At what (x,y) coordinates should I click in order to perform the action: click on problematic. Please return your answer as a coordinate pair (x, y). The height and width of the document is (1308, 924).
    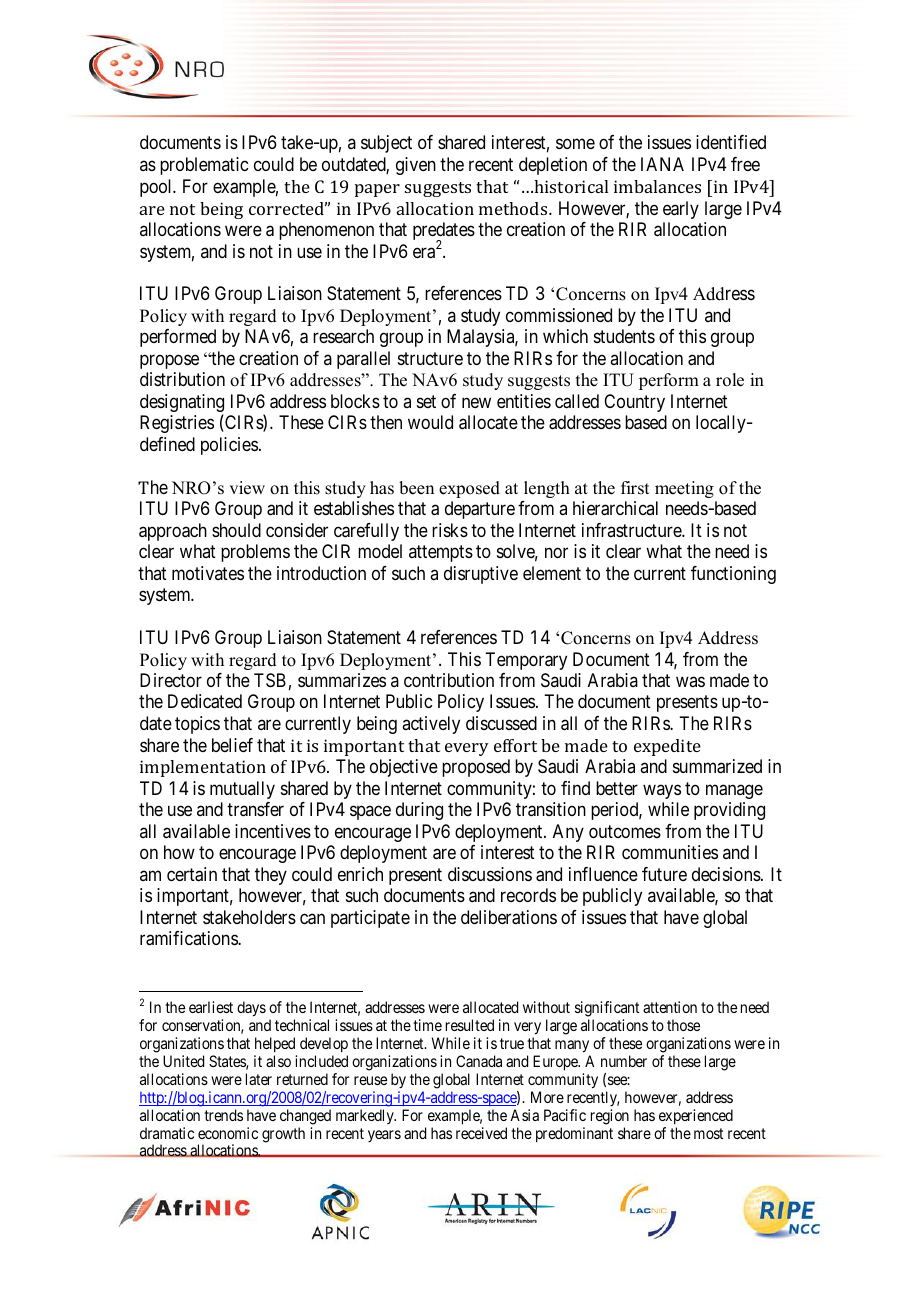
    Looking at the image, I should click on (204, 166).
